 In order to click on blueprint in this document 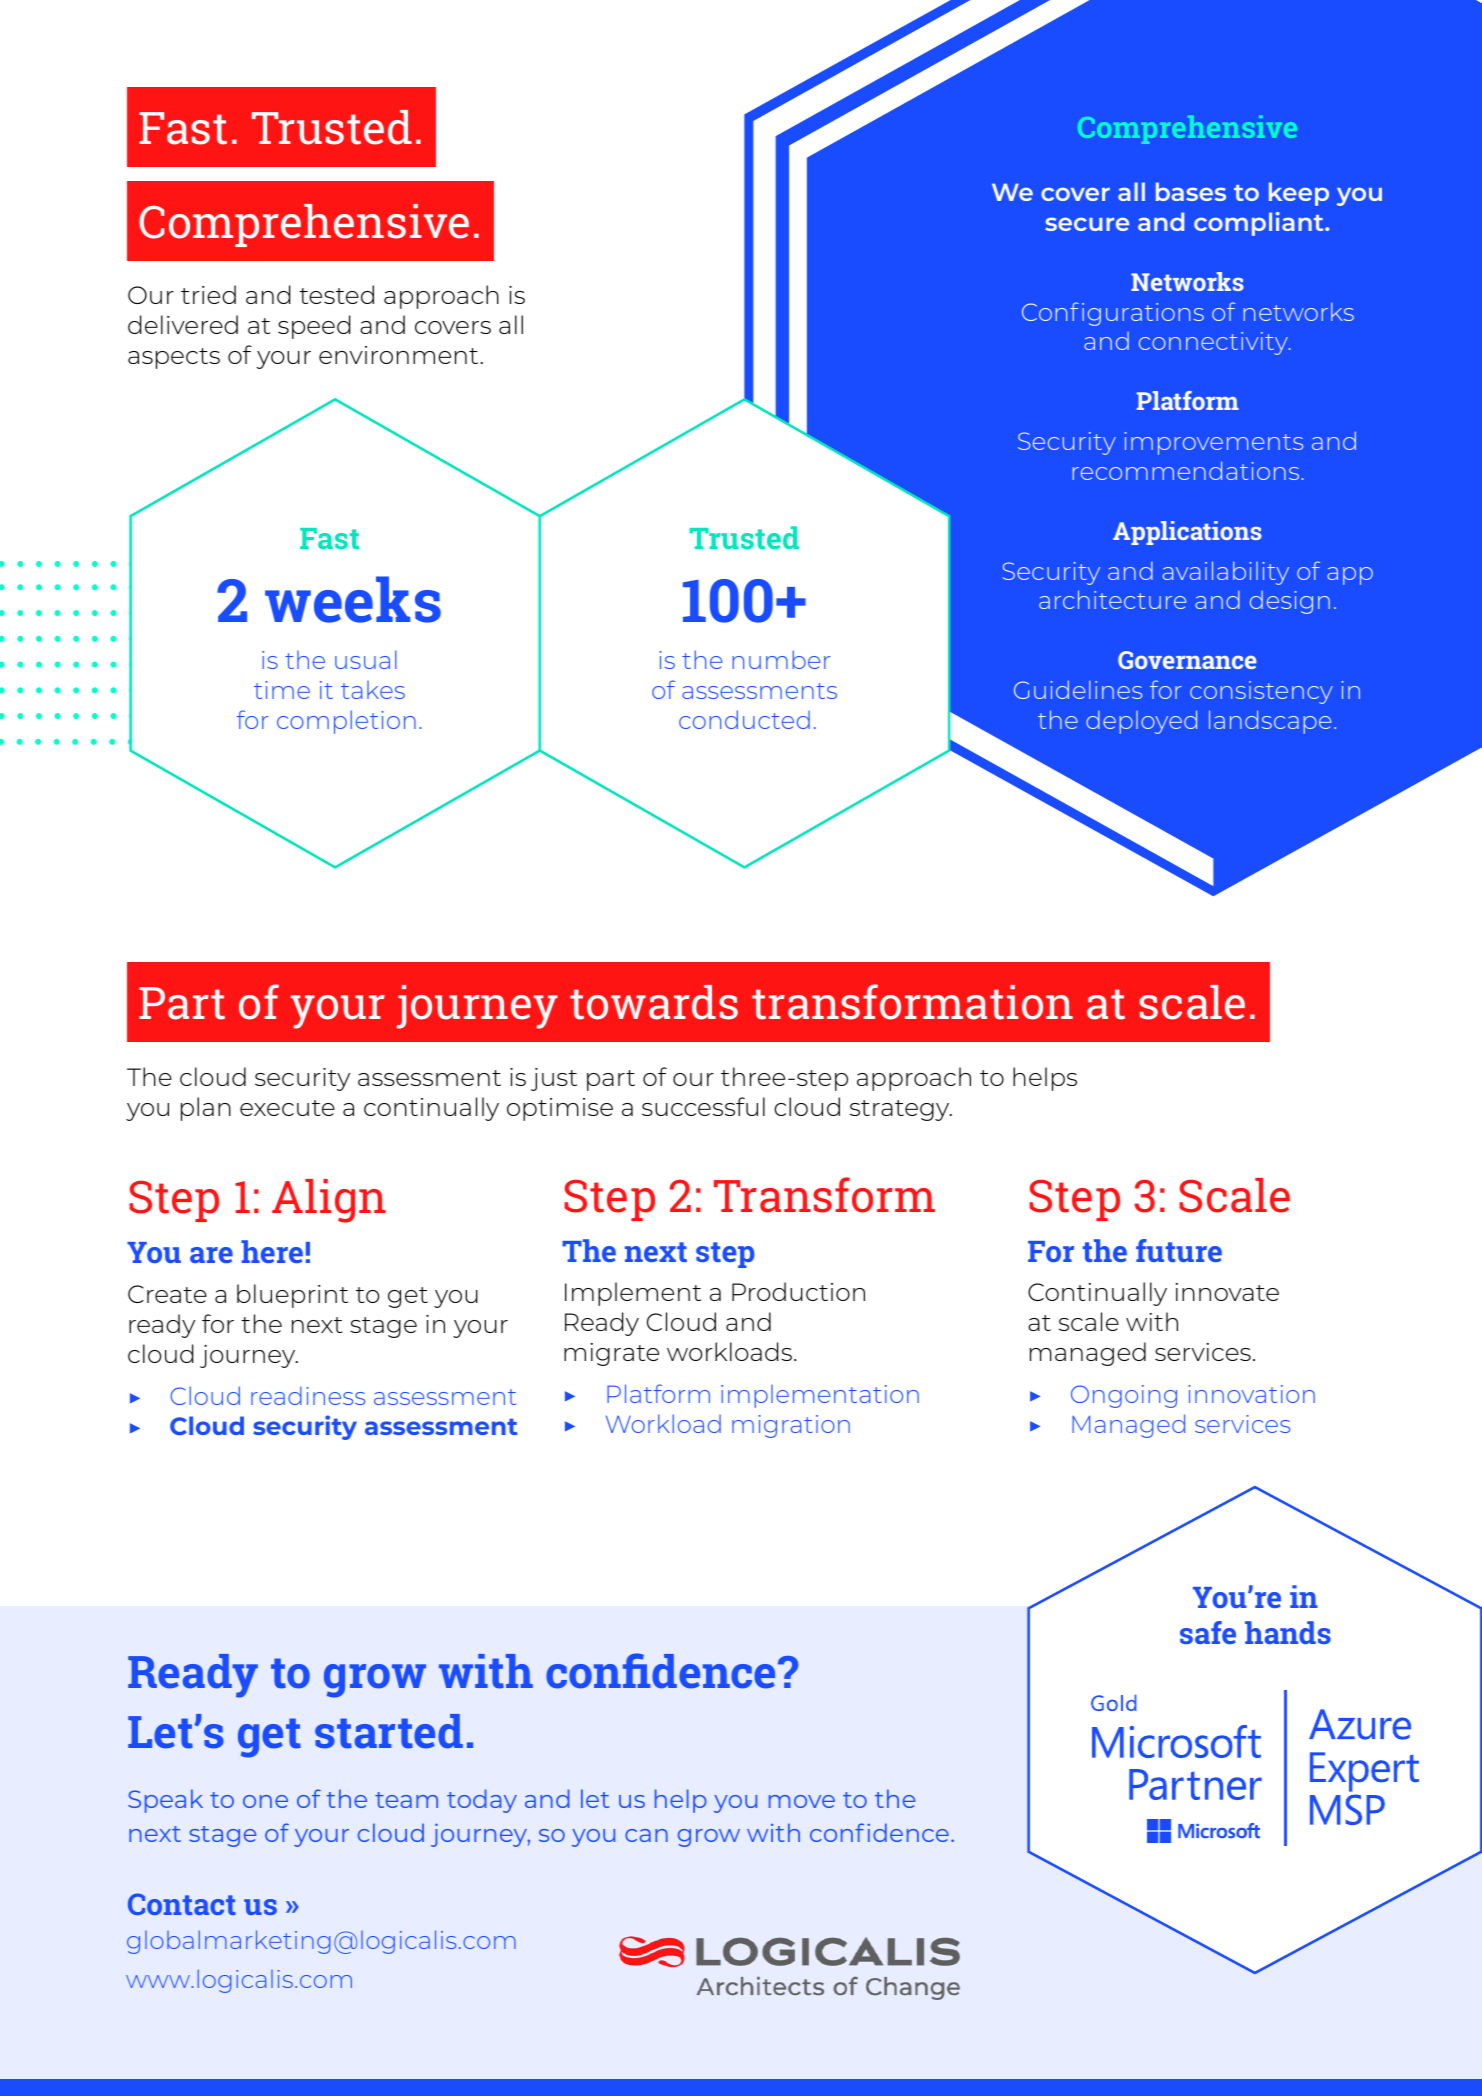, I will do `click(292, 1296)`.
